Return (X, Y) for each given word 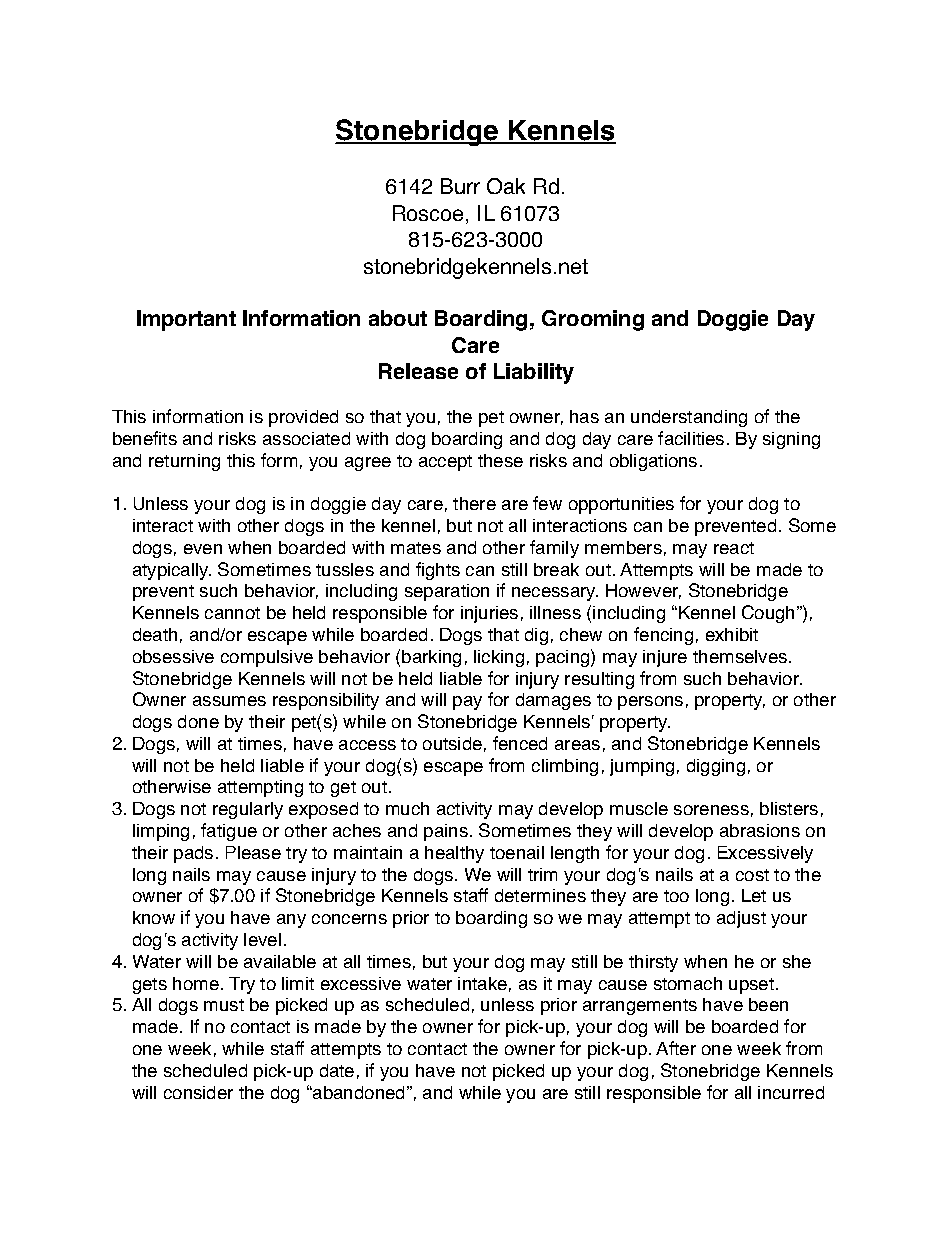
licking (499, 658)
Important (186, 320)
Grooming (593, 320)
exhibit (732, 634)
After (676, 1048)
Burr (460, 186)
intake (482, 983)
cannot (232, 613)
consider (198, 1092)
